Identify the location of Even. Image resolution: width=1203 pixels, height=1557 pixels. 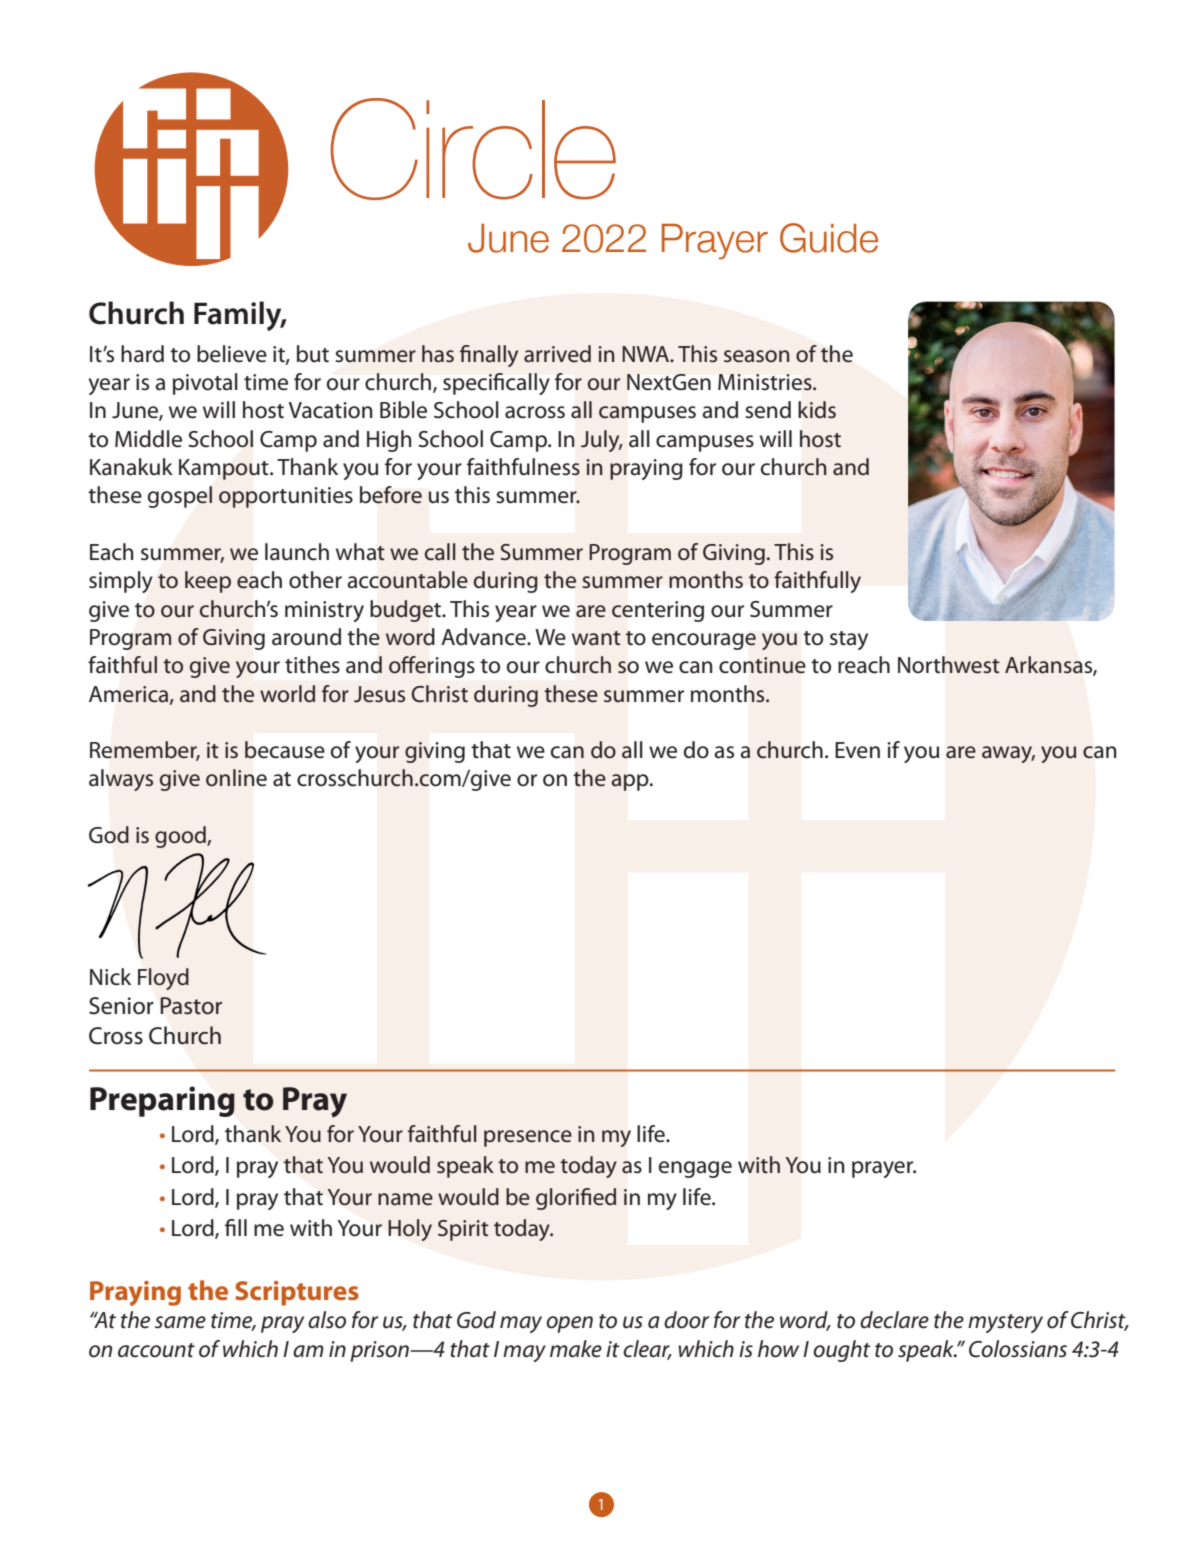
(857, 750).
